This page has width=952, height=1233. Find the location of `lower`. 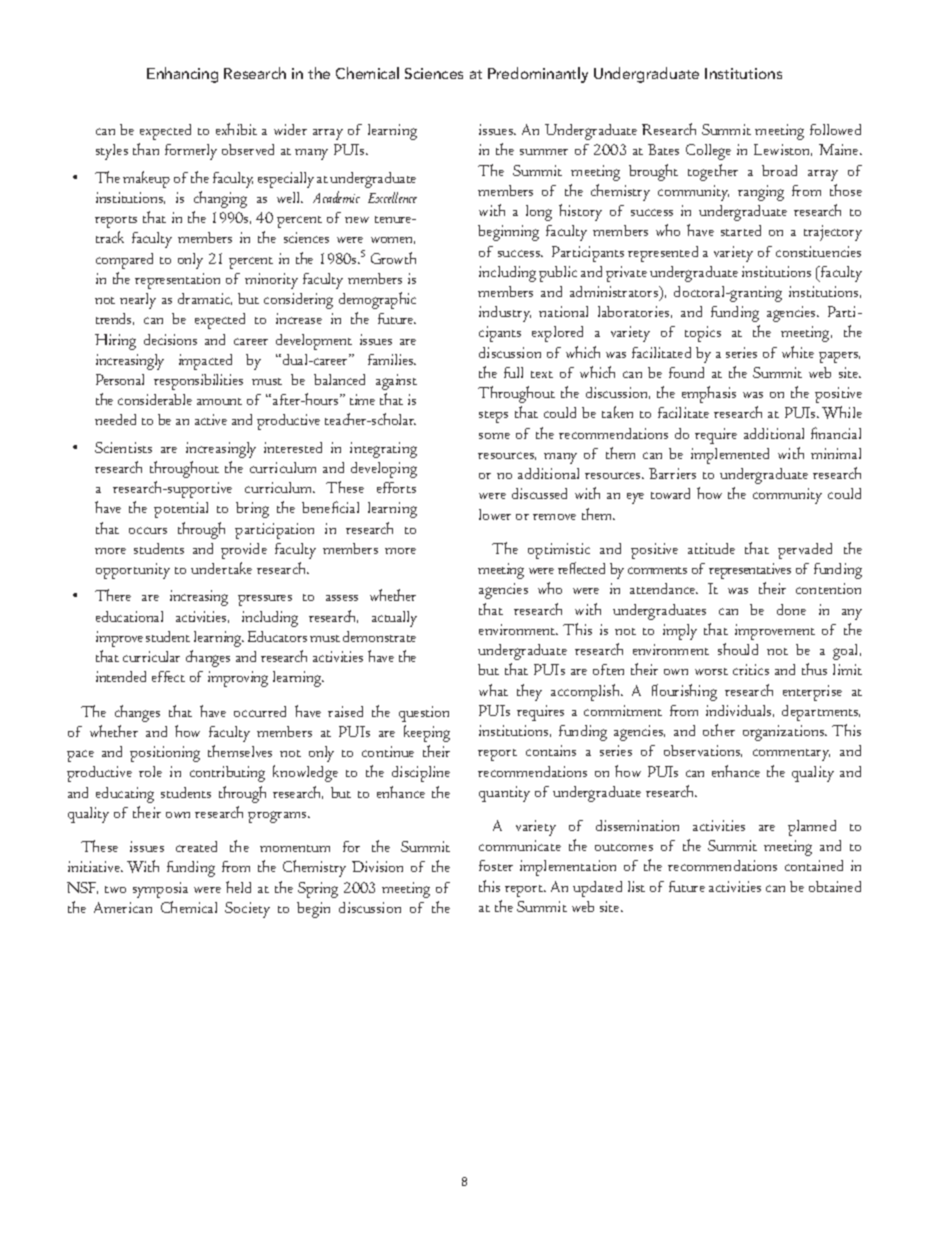

lower is located at coordinates (495, 514).
